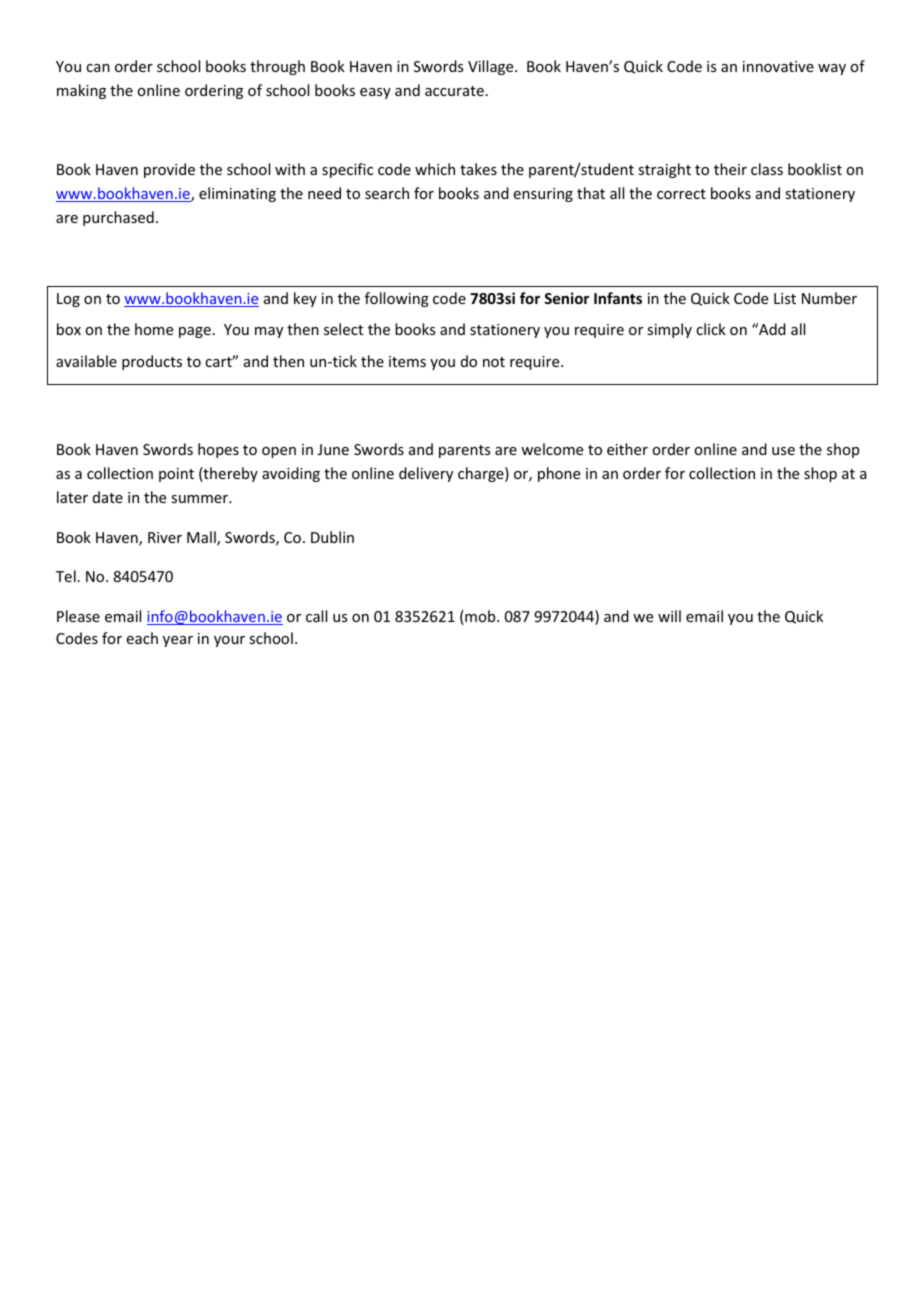  What do you see at coordinates (778, 66) in the screenshot?
I see `innovative` at bounding box center [778, 66].
